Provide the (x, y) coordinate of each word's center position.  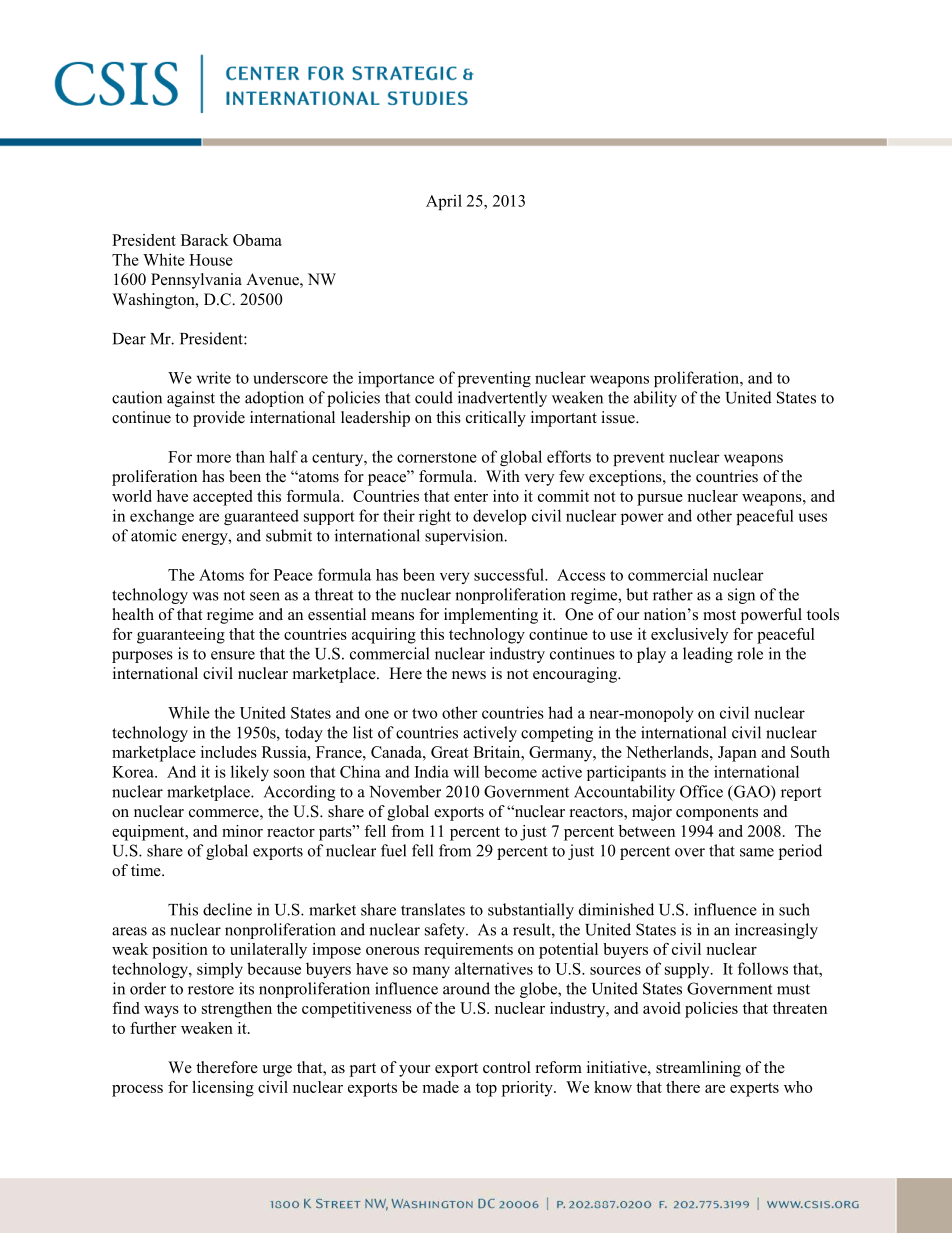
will (466, 771)
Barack (205, 240)
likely (250, 773)
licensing (223, 1089)
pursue (660, 500)
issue (619, 417)
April (444, 202)
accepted (222, 498)
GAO (752, 791)
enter (471, 497)
